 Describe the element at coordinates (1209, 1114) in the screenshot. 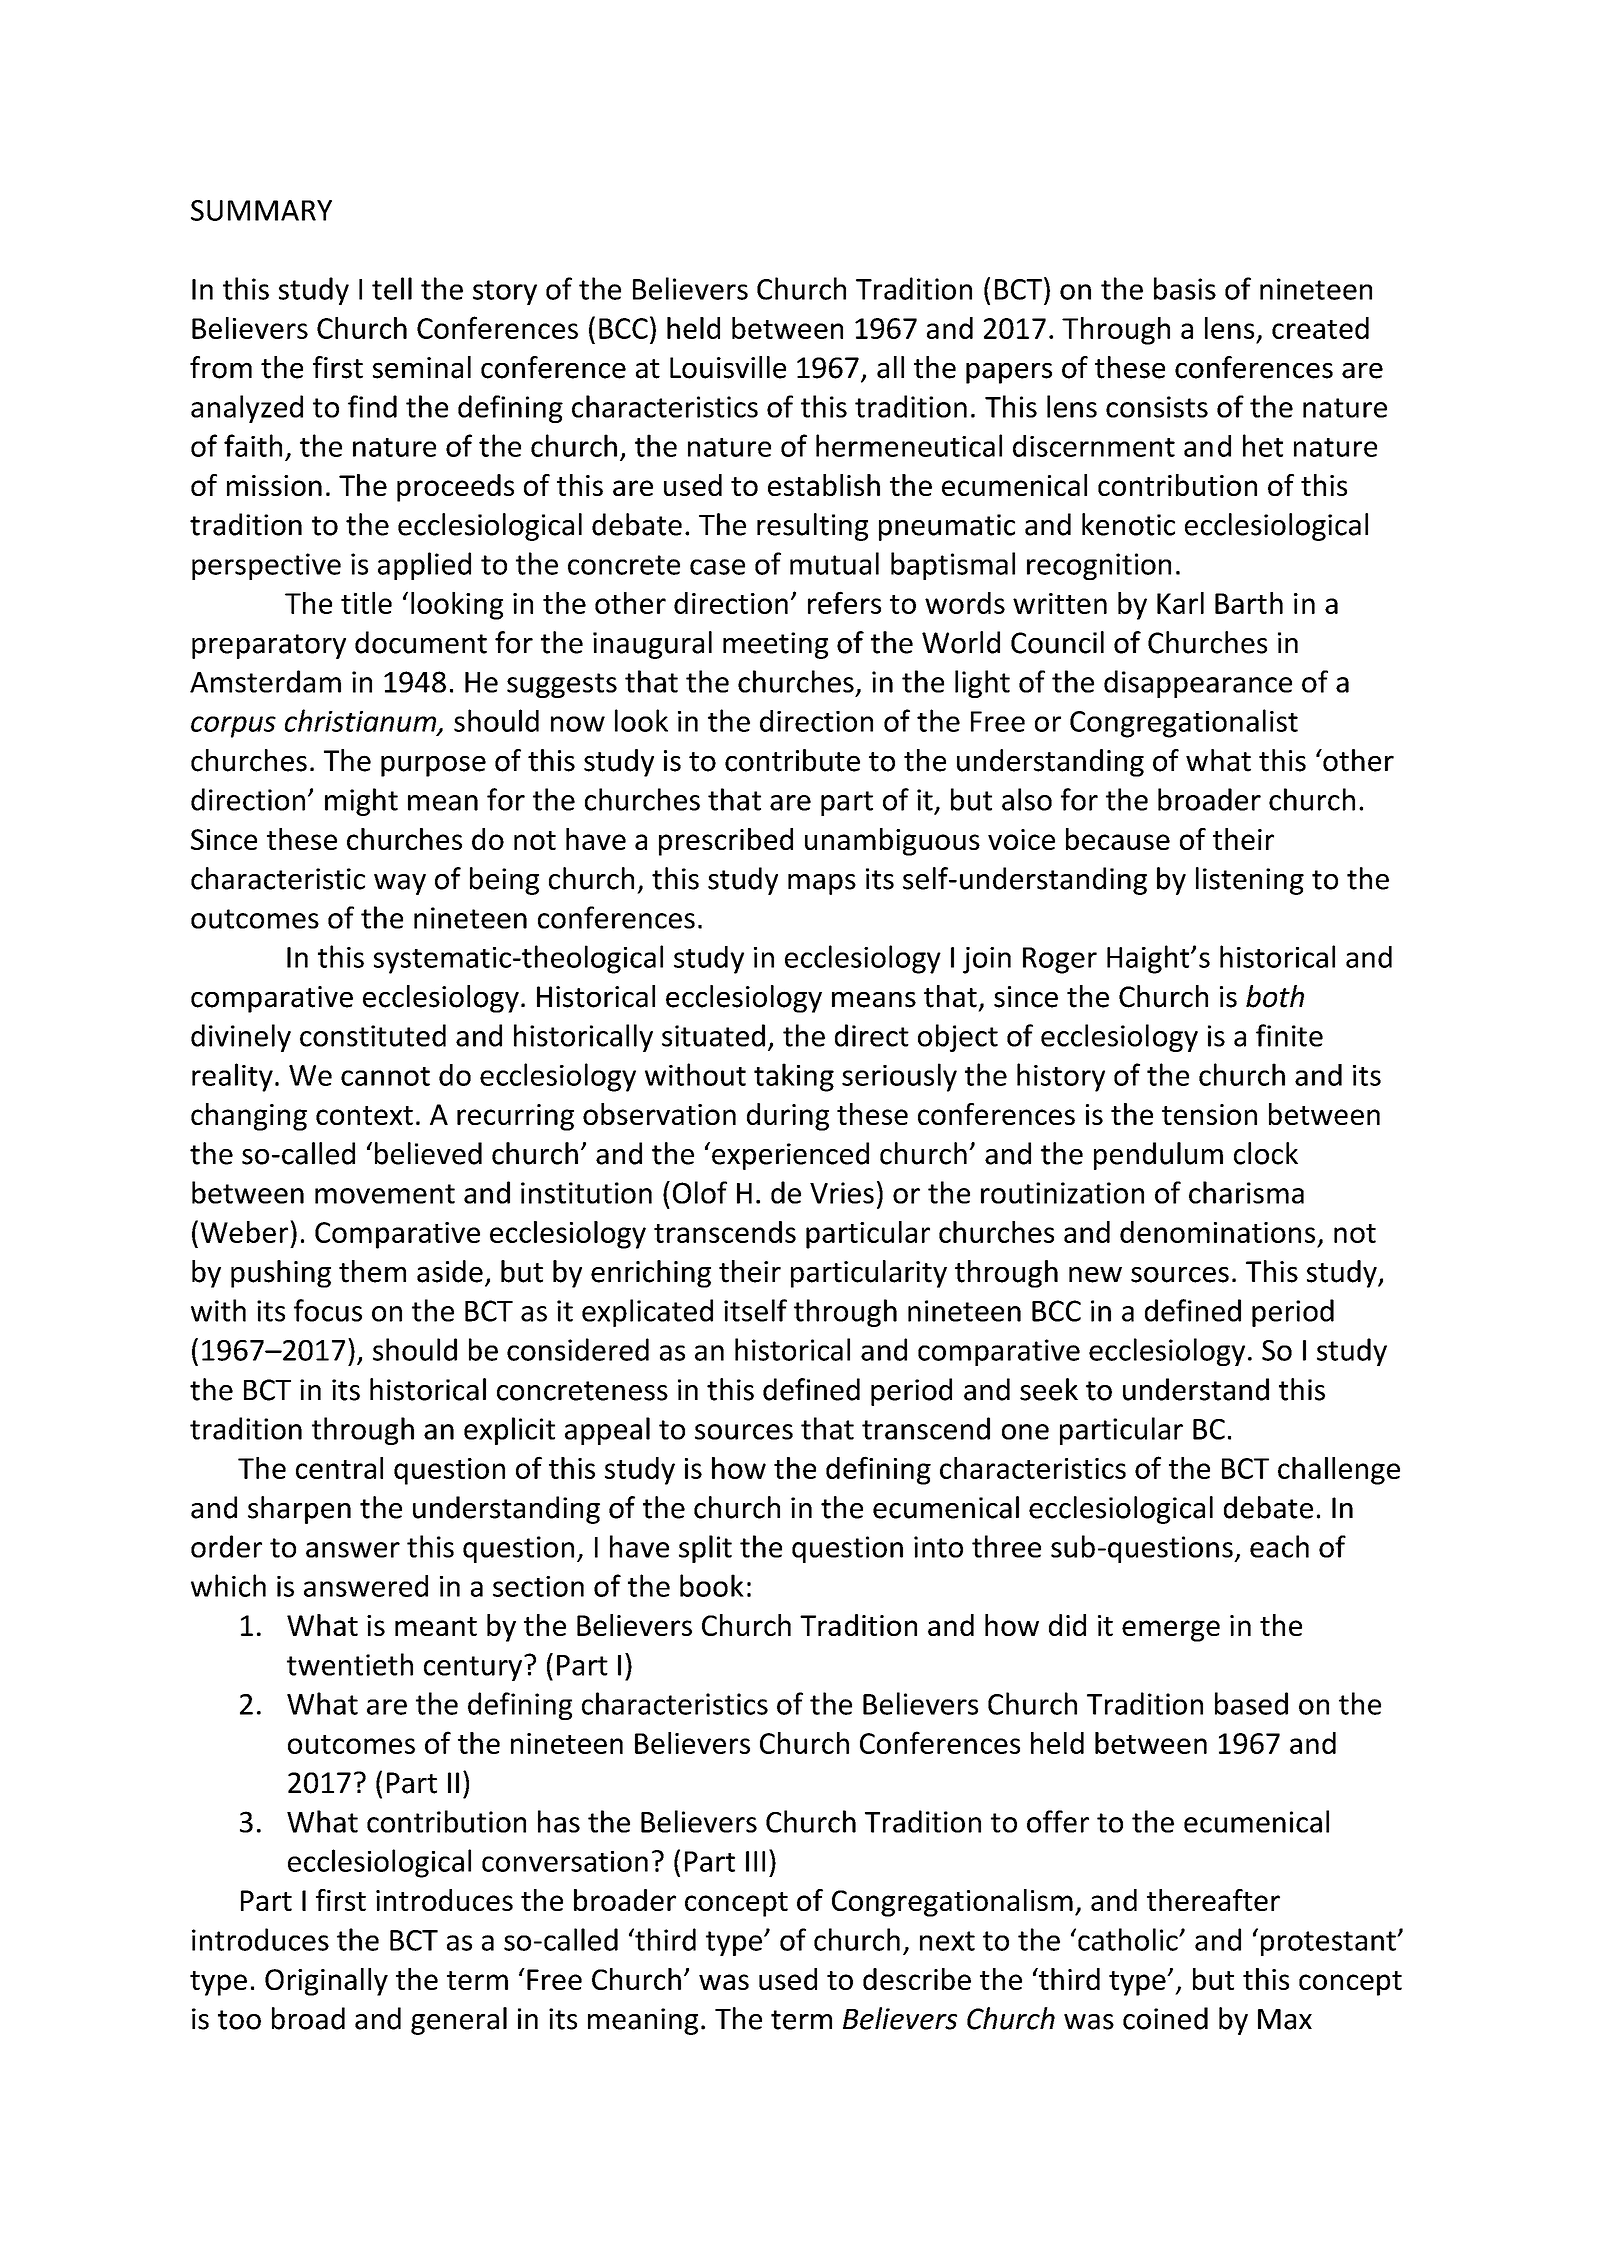

I see `tension` at that location.
